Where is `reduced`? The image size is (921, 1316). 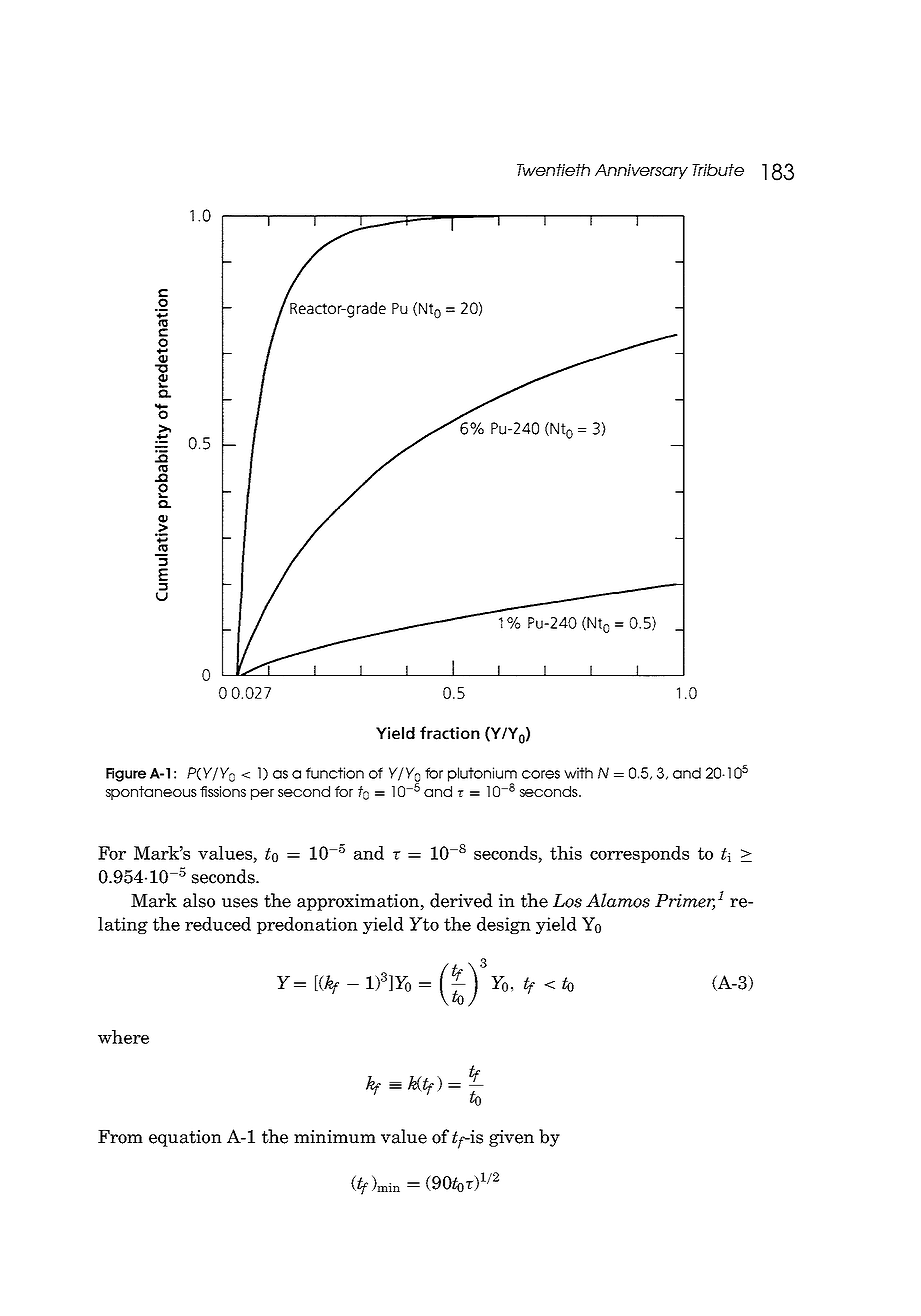
reduced is located at coordinates (218, 924).
